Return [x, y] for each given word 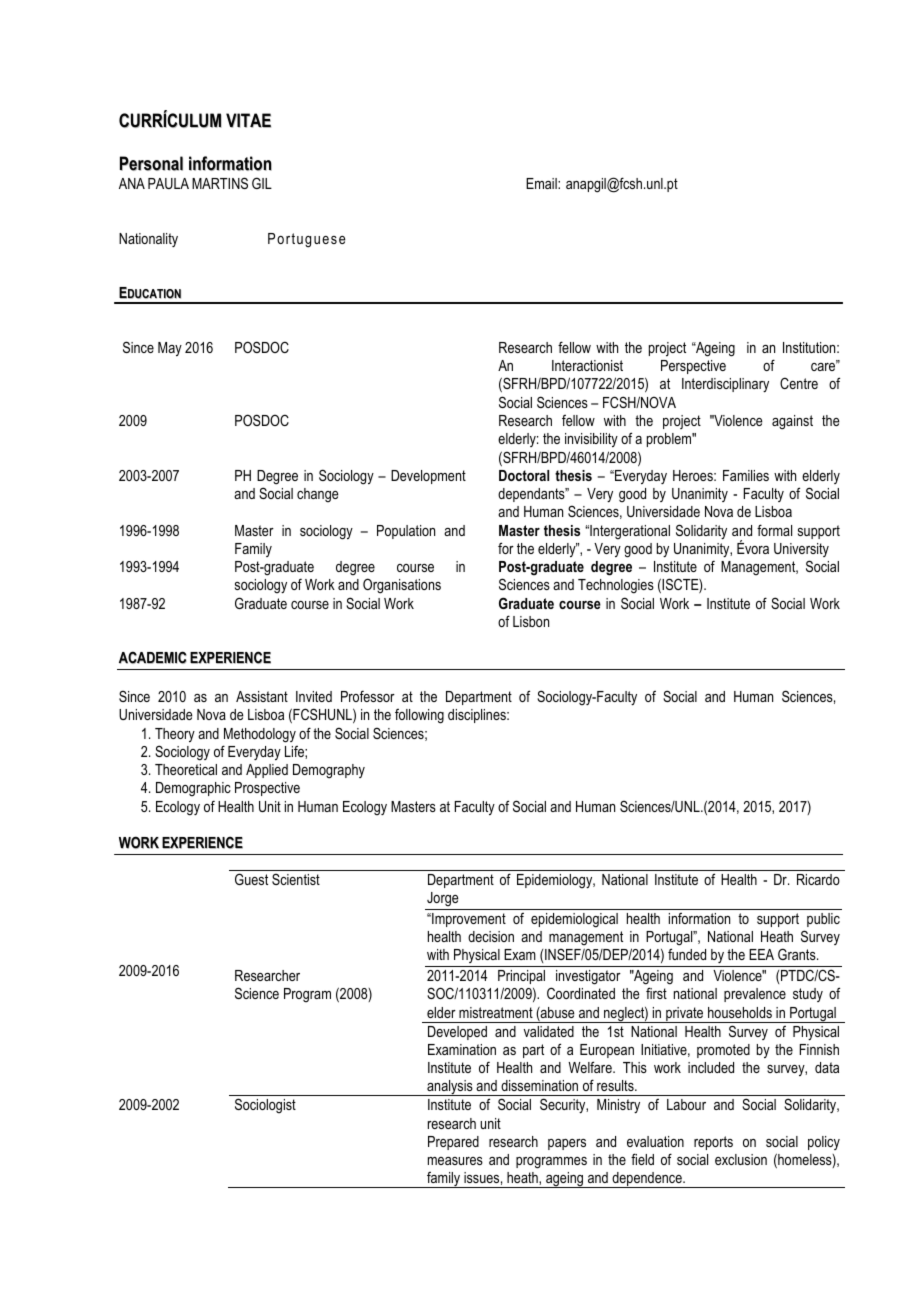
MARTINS [220, 183]
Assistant [262, 696]
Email [542, 183]
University [801, 550]
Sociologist [265, 1105]
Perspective [693, 367]
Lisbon [531, 621]
